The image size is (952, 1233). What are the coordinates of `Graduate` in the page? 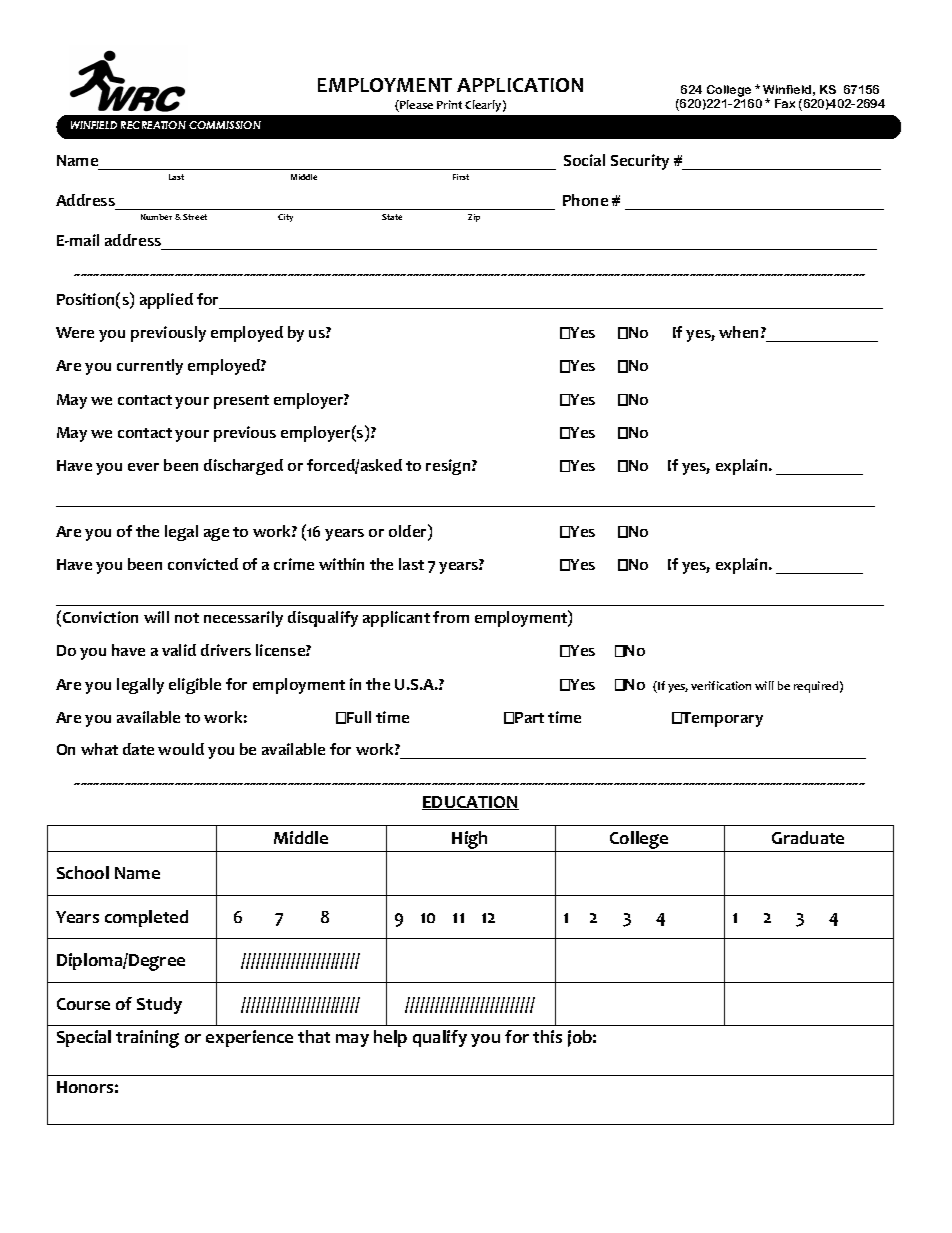 It's located at (808, 837).
